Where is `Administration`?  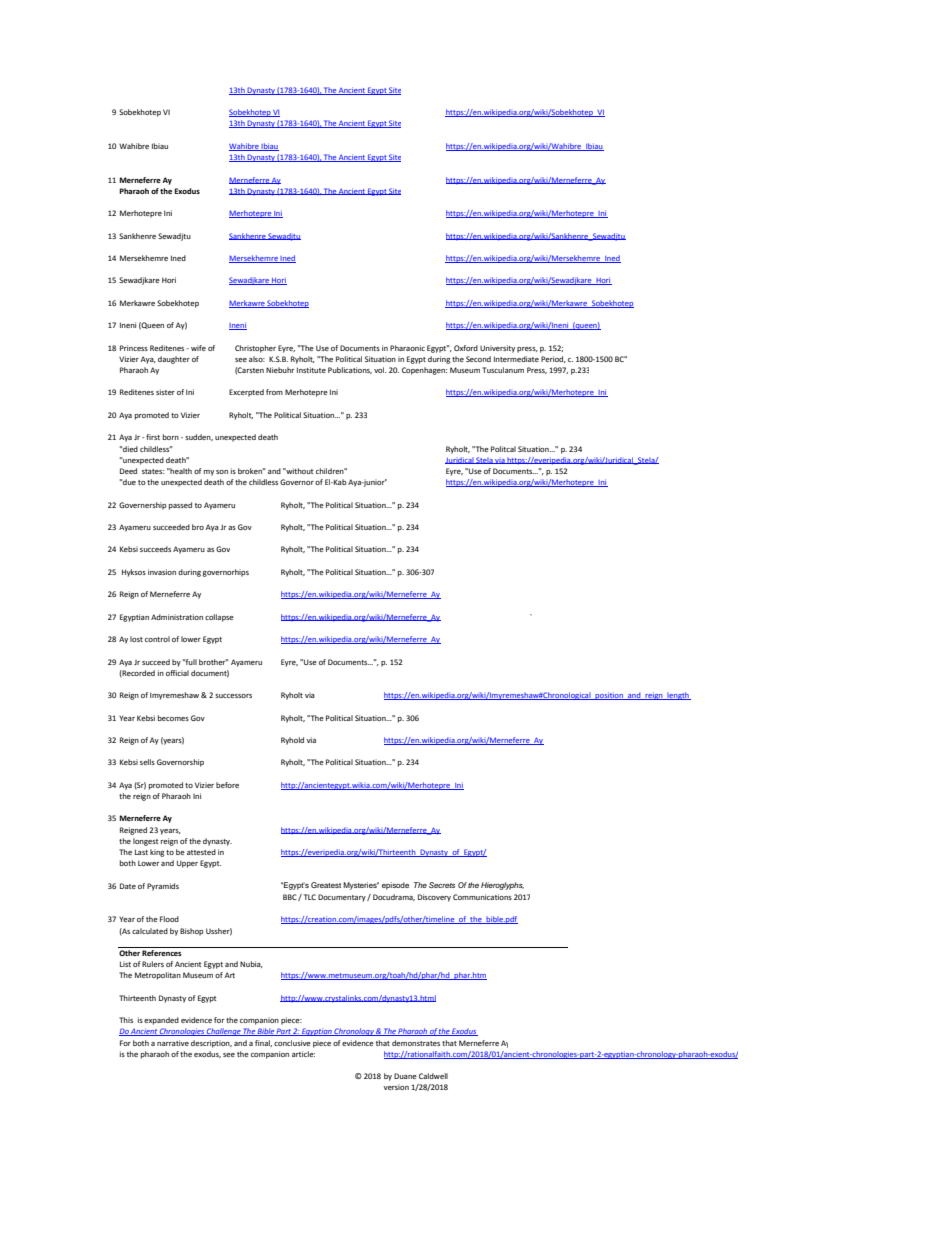
Administration is located at coordinates (177, 617).
